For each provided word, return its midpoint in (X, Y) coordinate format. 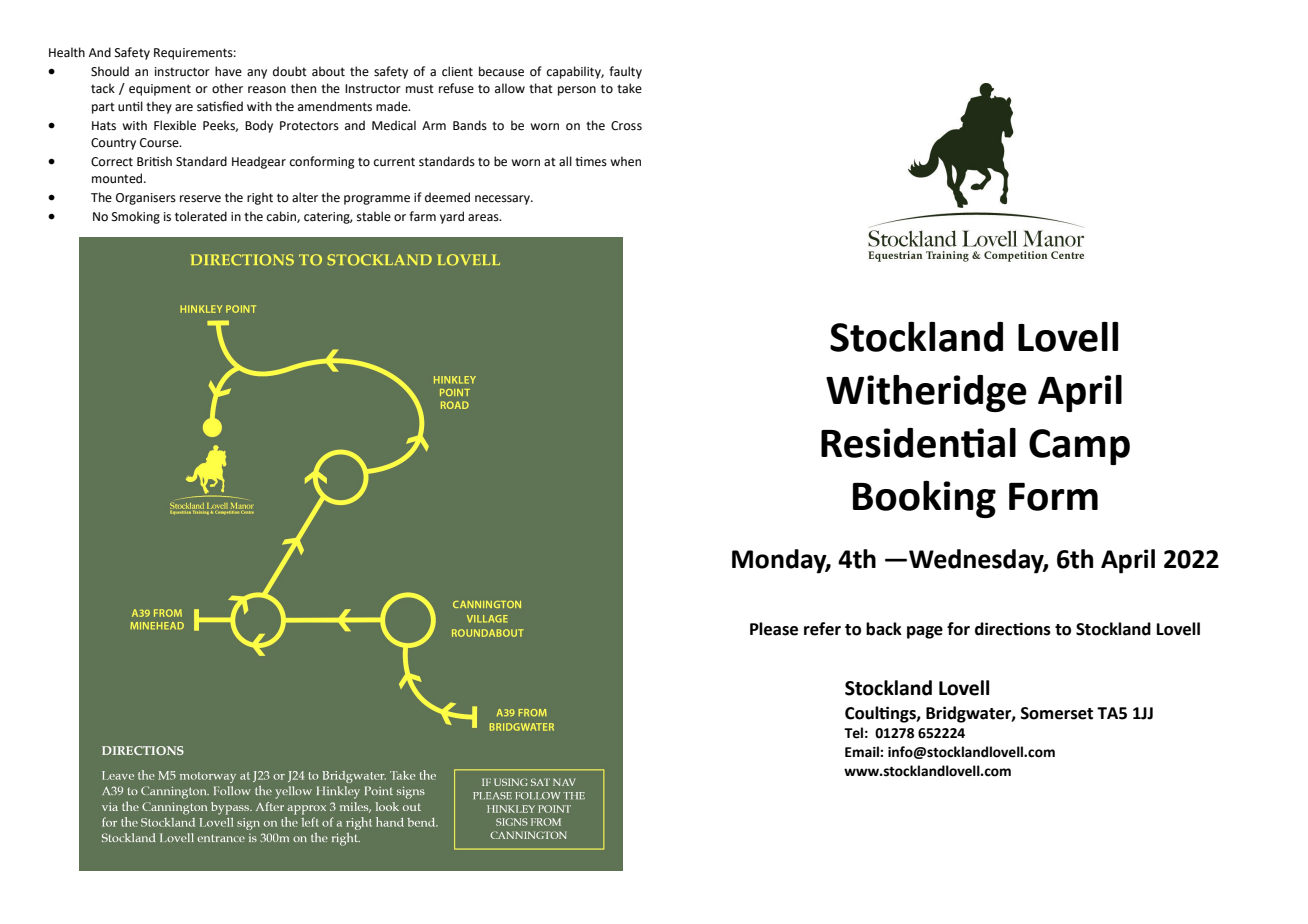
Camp (1079, 447)
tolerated (201, 216)
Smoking (136, 217)
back (884, 629)
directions (1013, 629)
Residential (918, 443)
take (629, 88)
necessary (503, 200)
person (577, 91)
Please (774, 629)
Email (863, 752)
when (625, 161)
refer (822, 629)
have (228, 71)
